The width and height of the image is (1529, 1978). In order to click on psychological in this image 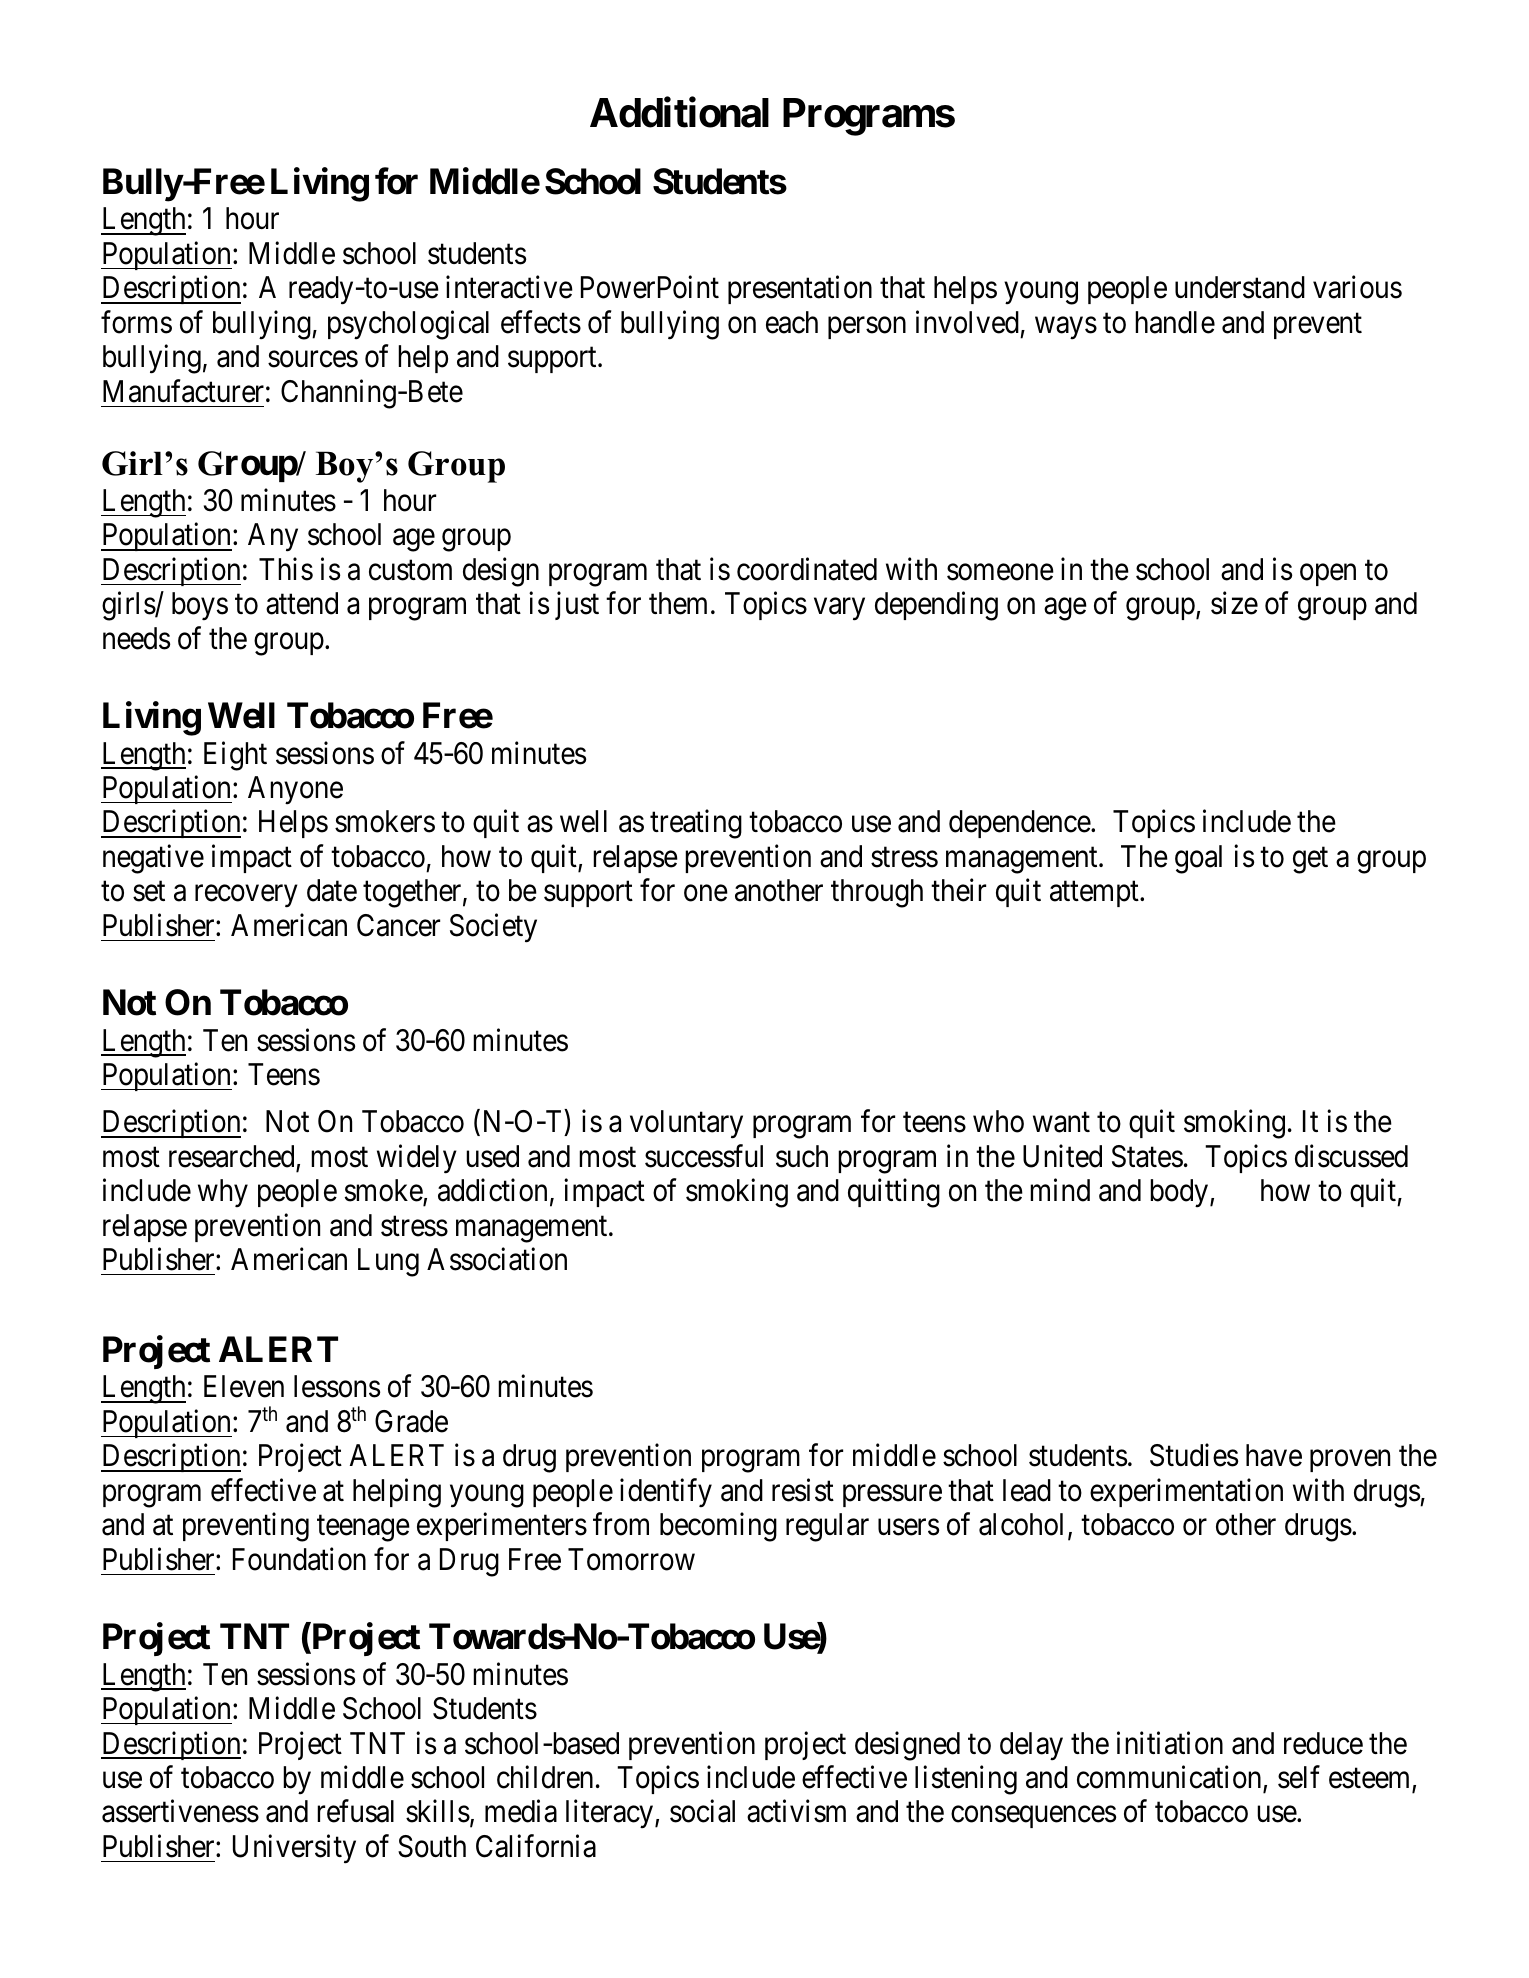, I will do `click(408, 325)`.
